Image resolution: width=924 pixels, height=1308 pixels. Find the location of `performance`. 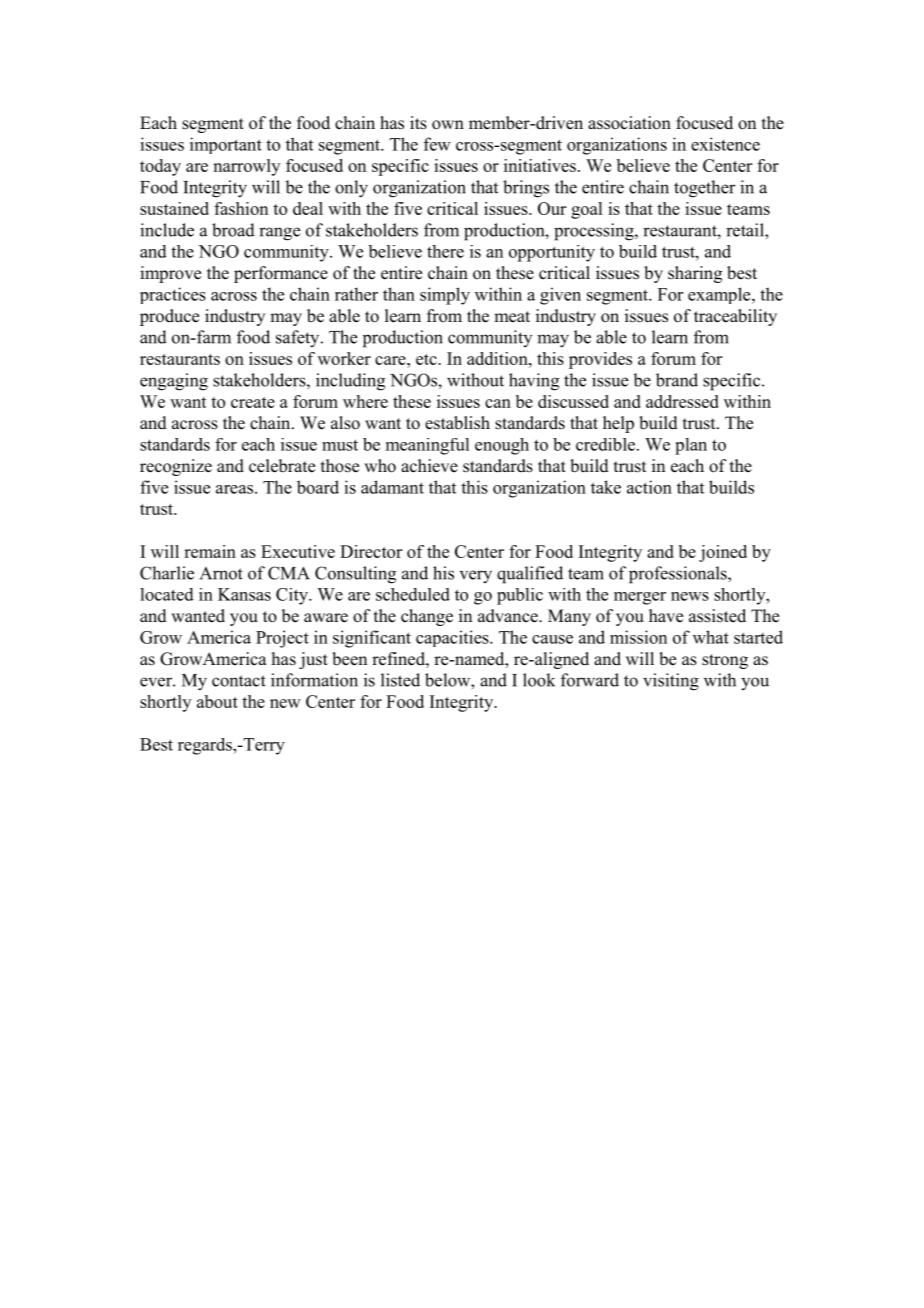

performance is located at coordinates (281, 274).
